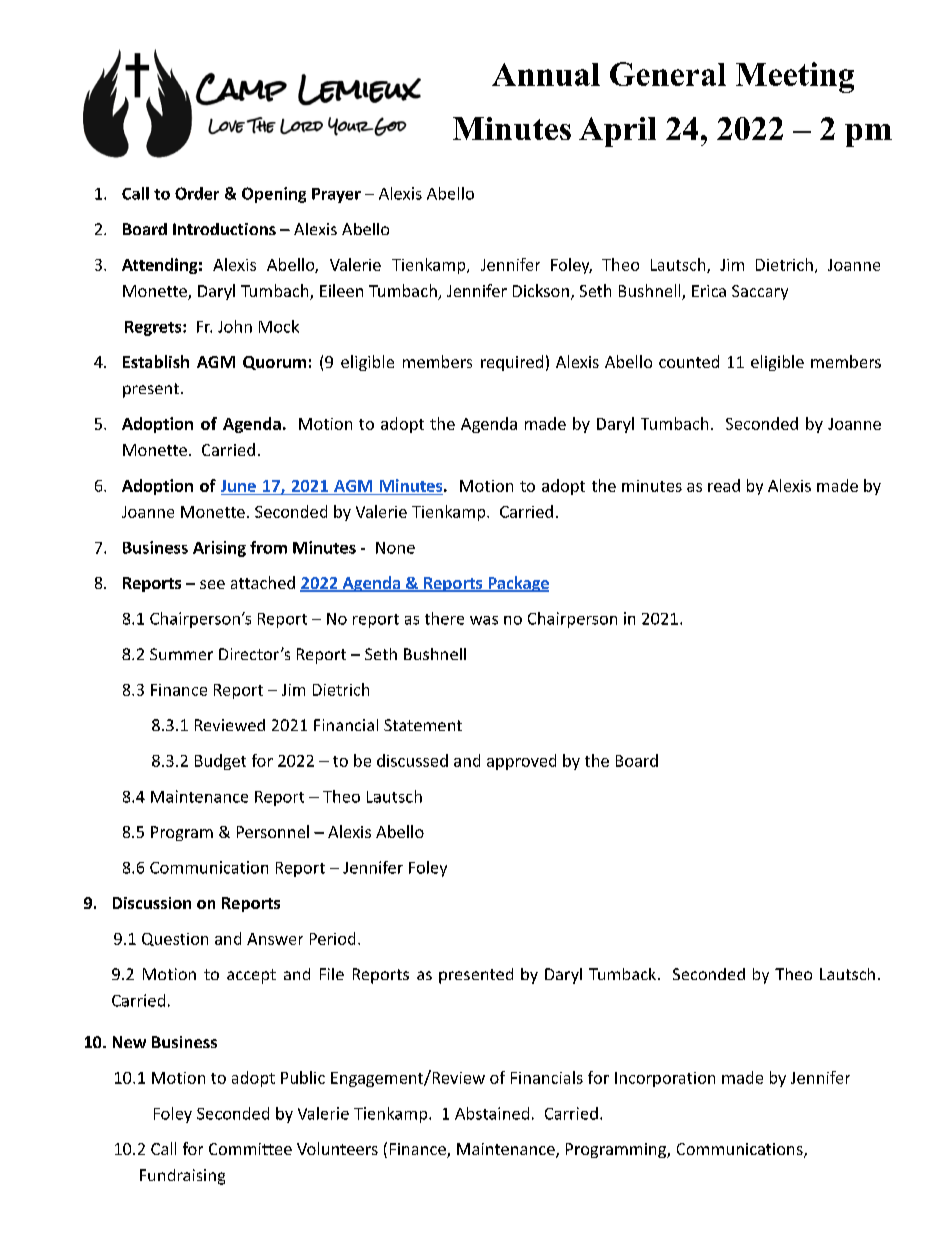  What do you see at coordinates (492, 1113) in the document?
I see `Abstained` at bounding box center [492, 1113].
